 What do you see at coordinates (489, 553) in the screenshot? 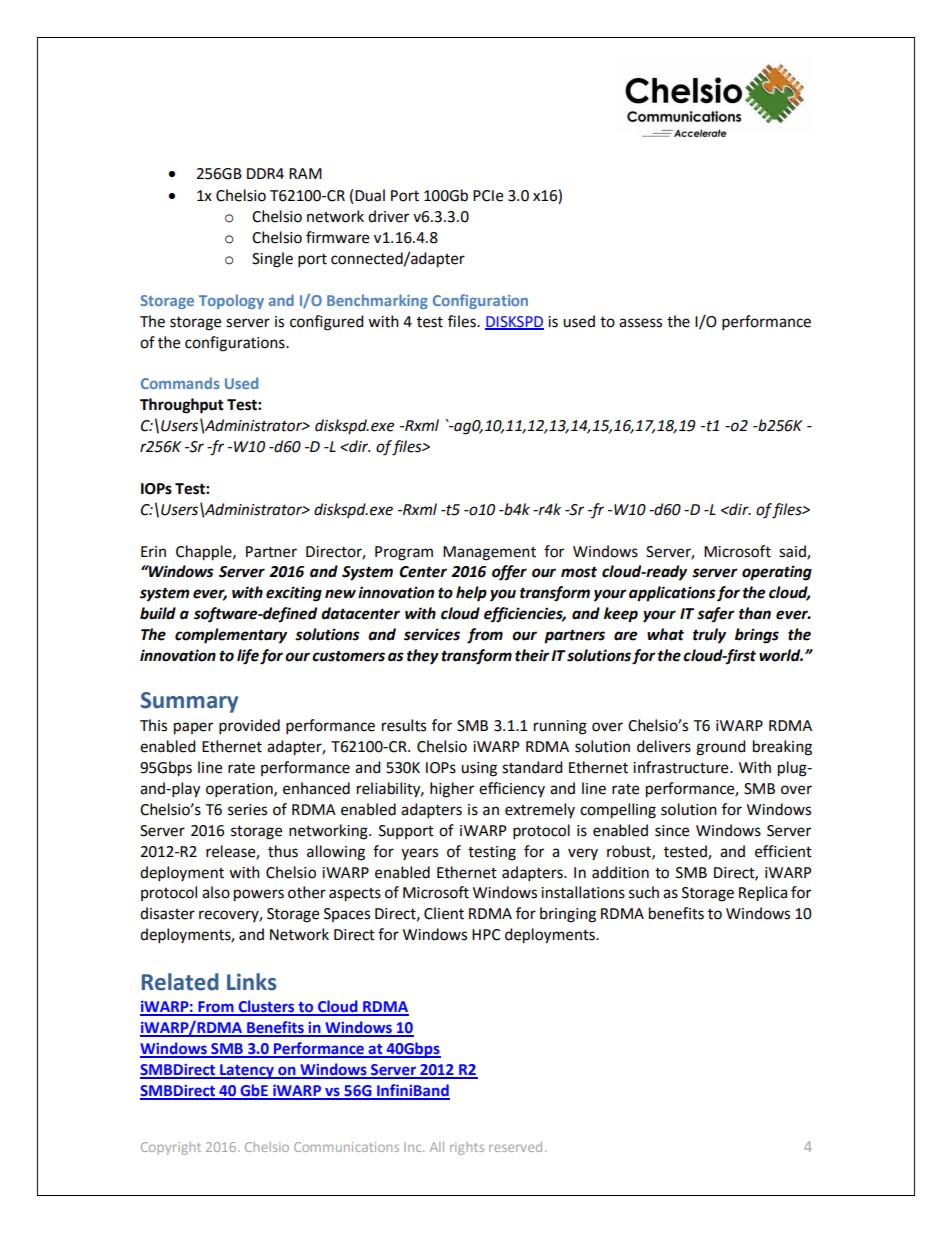
I see `Management` at bounding box center [489, 553].
